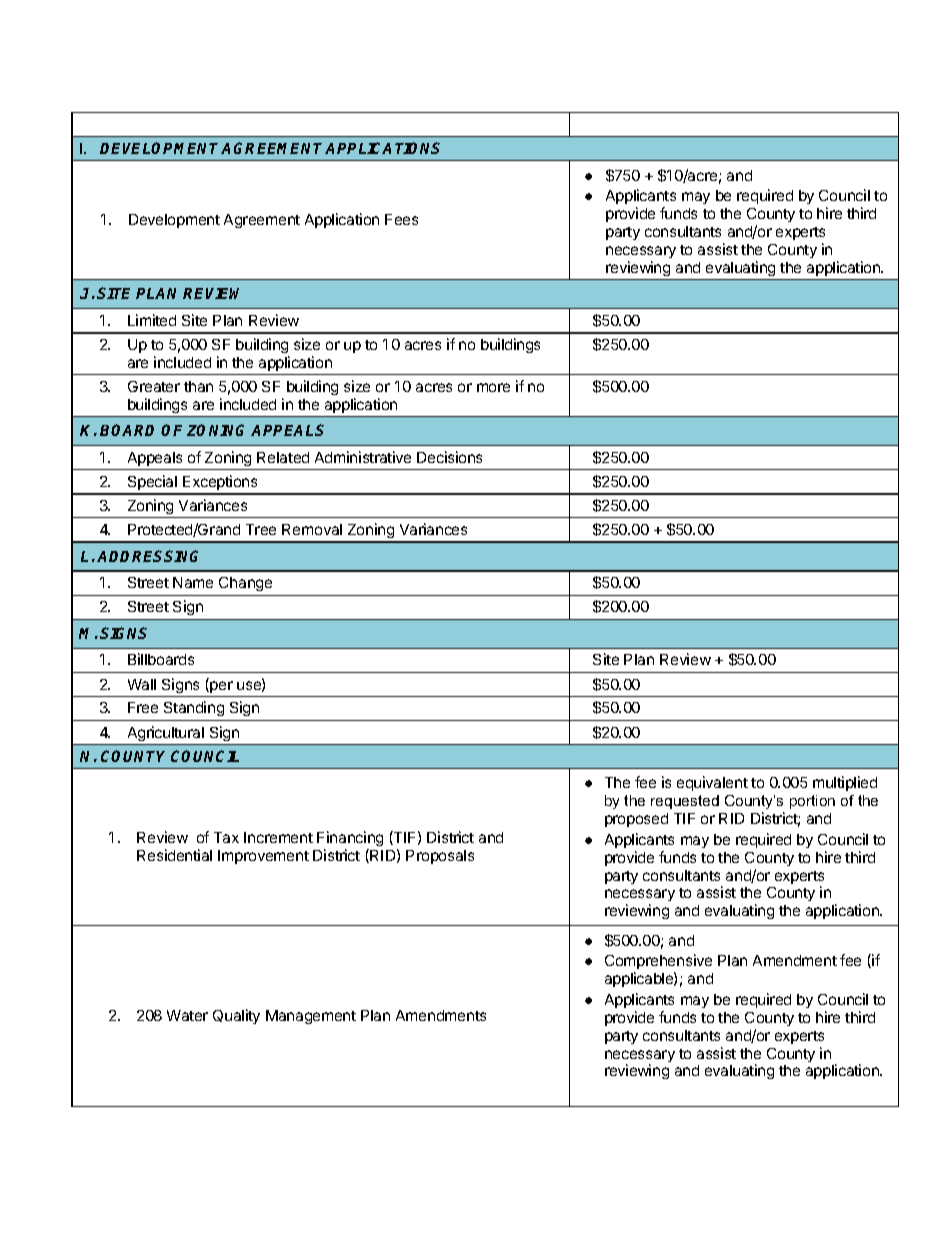  What do you see at coordinates (493, 387) in the screenshot?
I see `more` at bounding box center [493, 387].
